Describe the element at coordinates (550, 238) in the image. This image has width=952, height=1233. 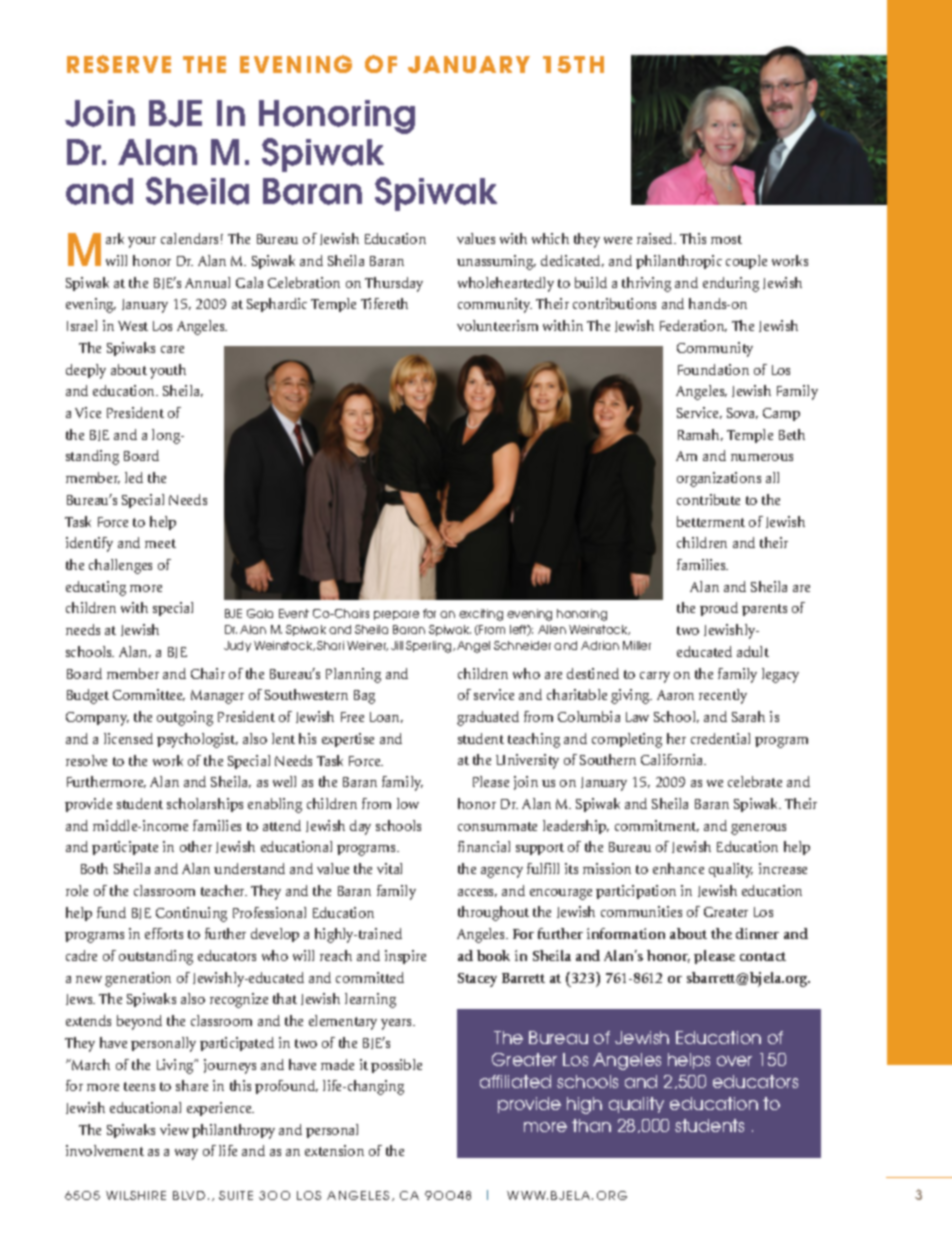
I see `which` at that location.
